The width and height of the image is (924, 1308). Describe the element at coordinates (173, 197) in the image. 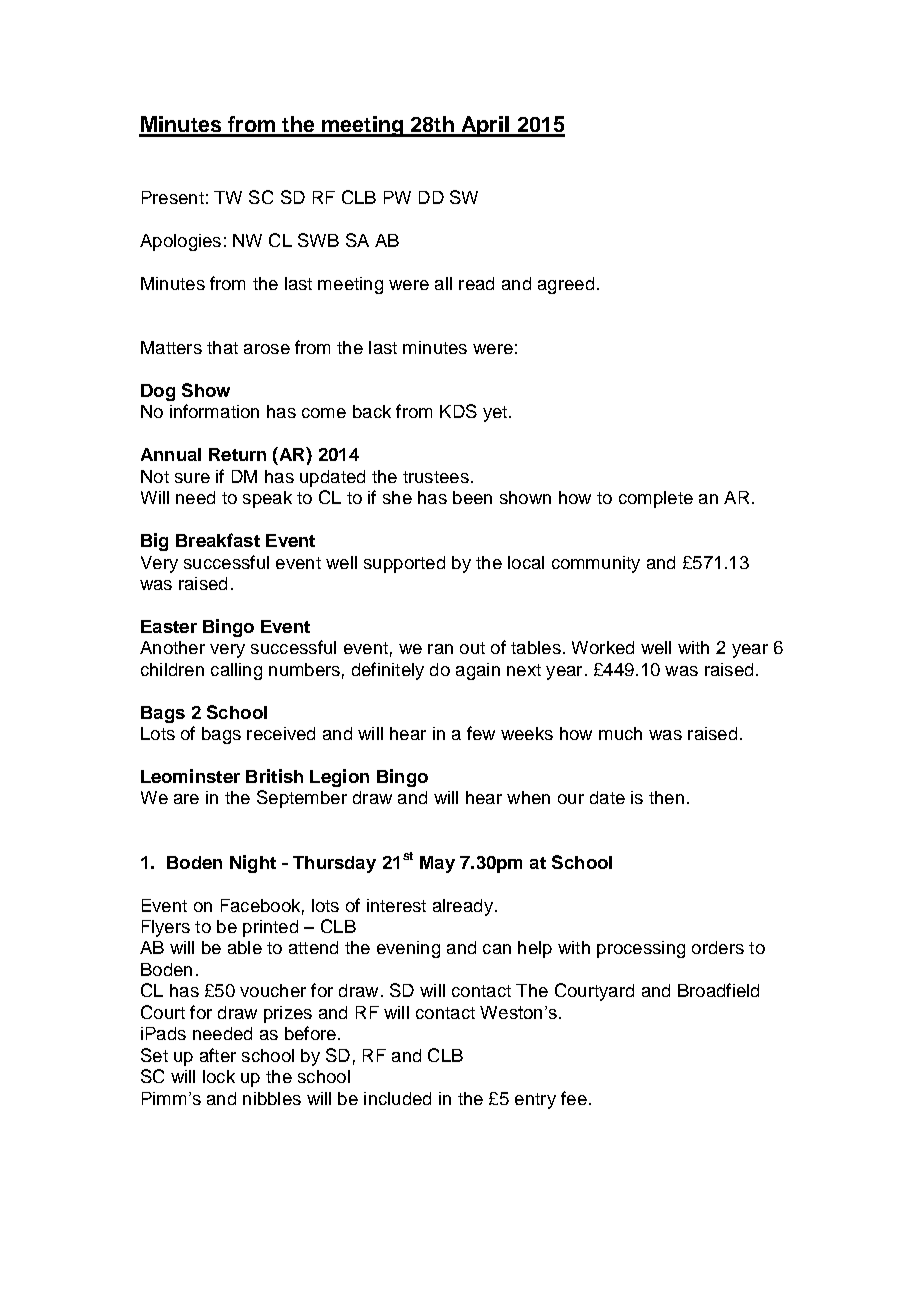

I see `Present` at that location.
